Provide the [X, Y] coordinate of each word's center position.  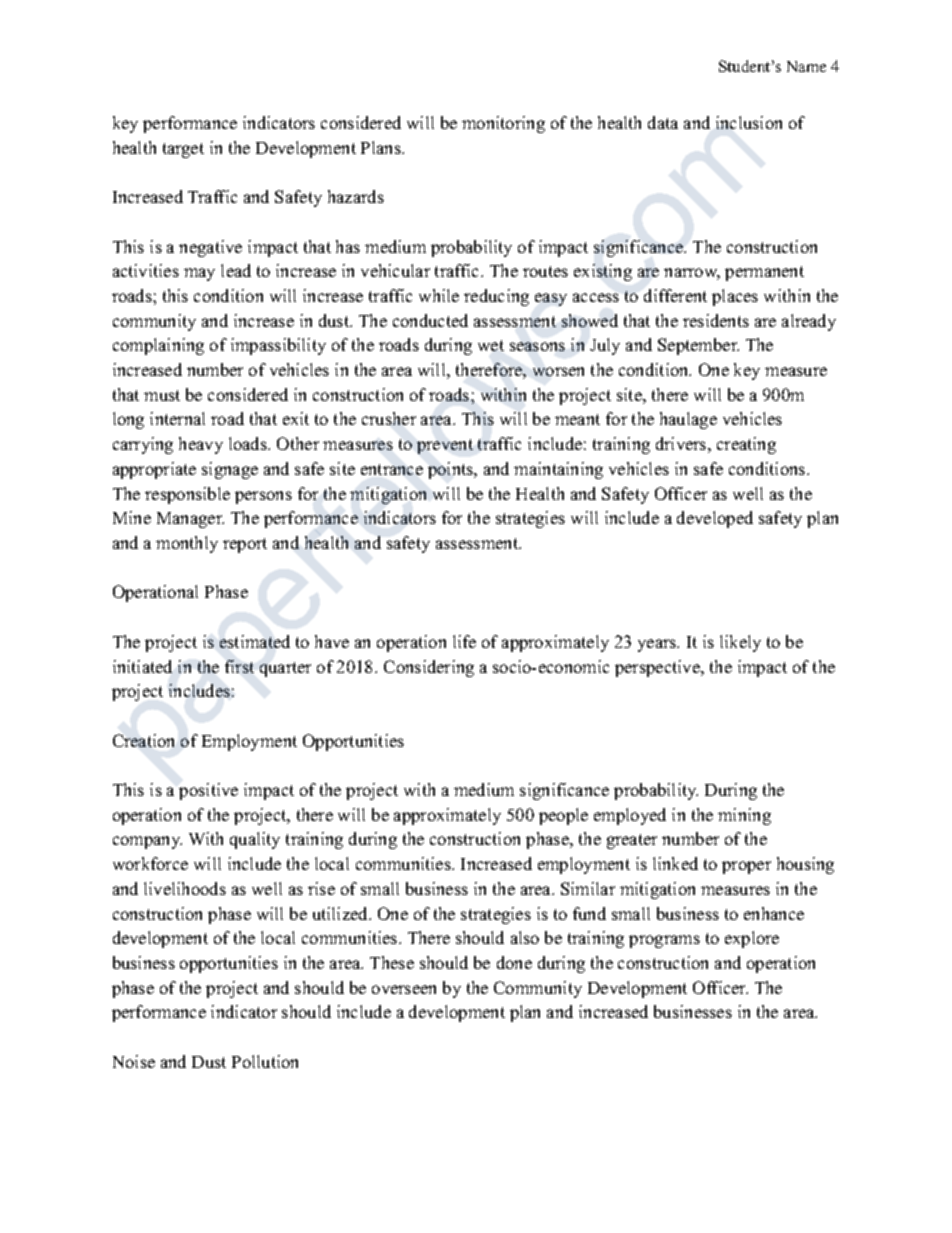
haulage [688, 420]
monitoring [503, 124]
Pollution [265, 1061]
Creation [143, 740]
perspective [658, 668]
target [183, 150]
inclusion [749, 122]
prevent [445, 446]
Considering [429, 668]
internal [177, 418]
